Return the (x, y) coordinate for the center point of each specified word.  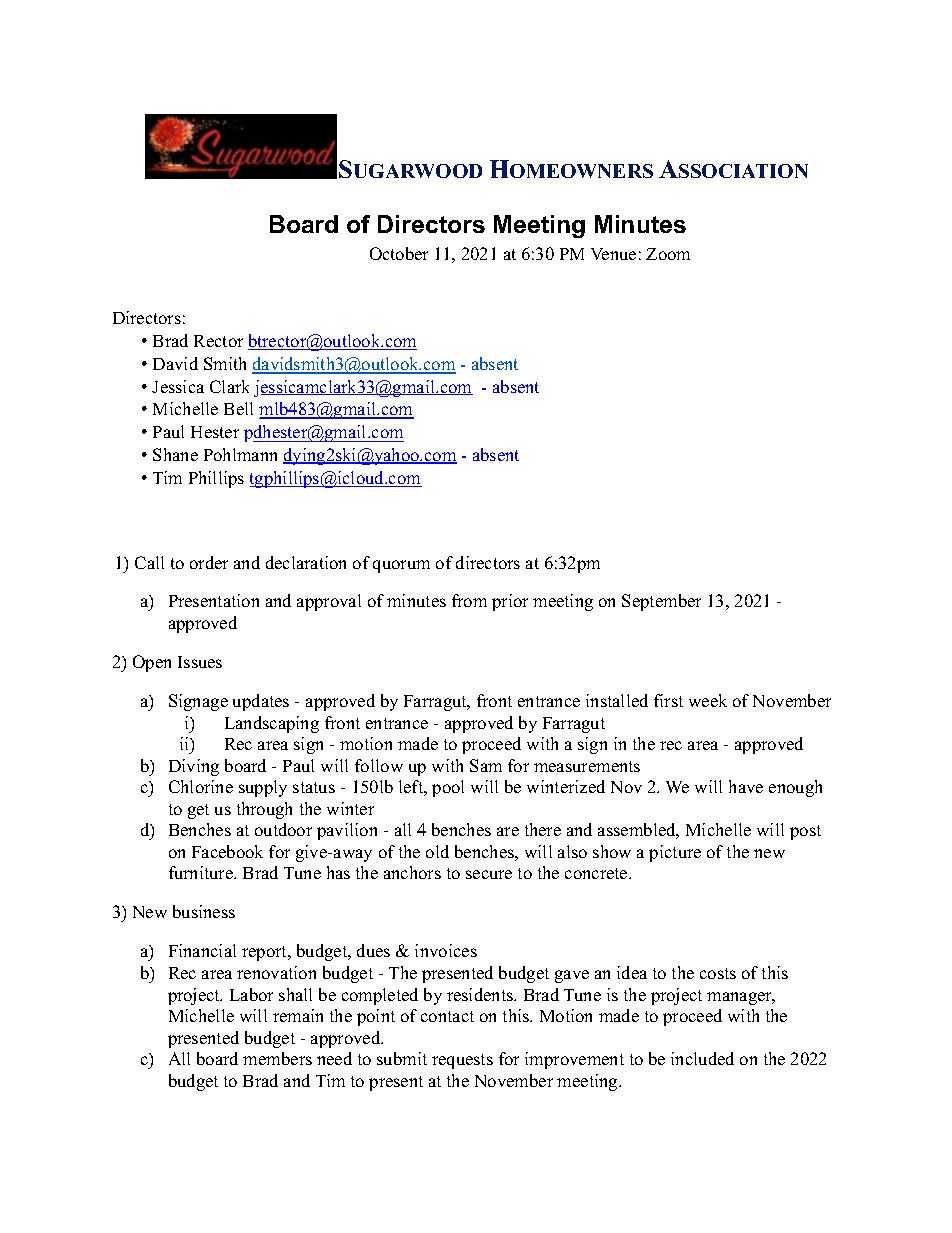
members (277, 1058)
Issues (200, 662)
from (469, 600)
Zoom (668, 254)
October (399, 253)
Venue (613, 254)
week (708, 700)
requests (462, 1061)
